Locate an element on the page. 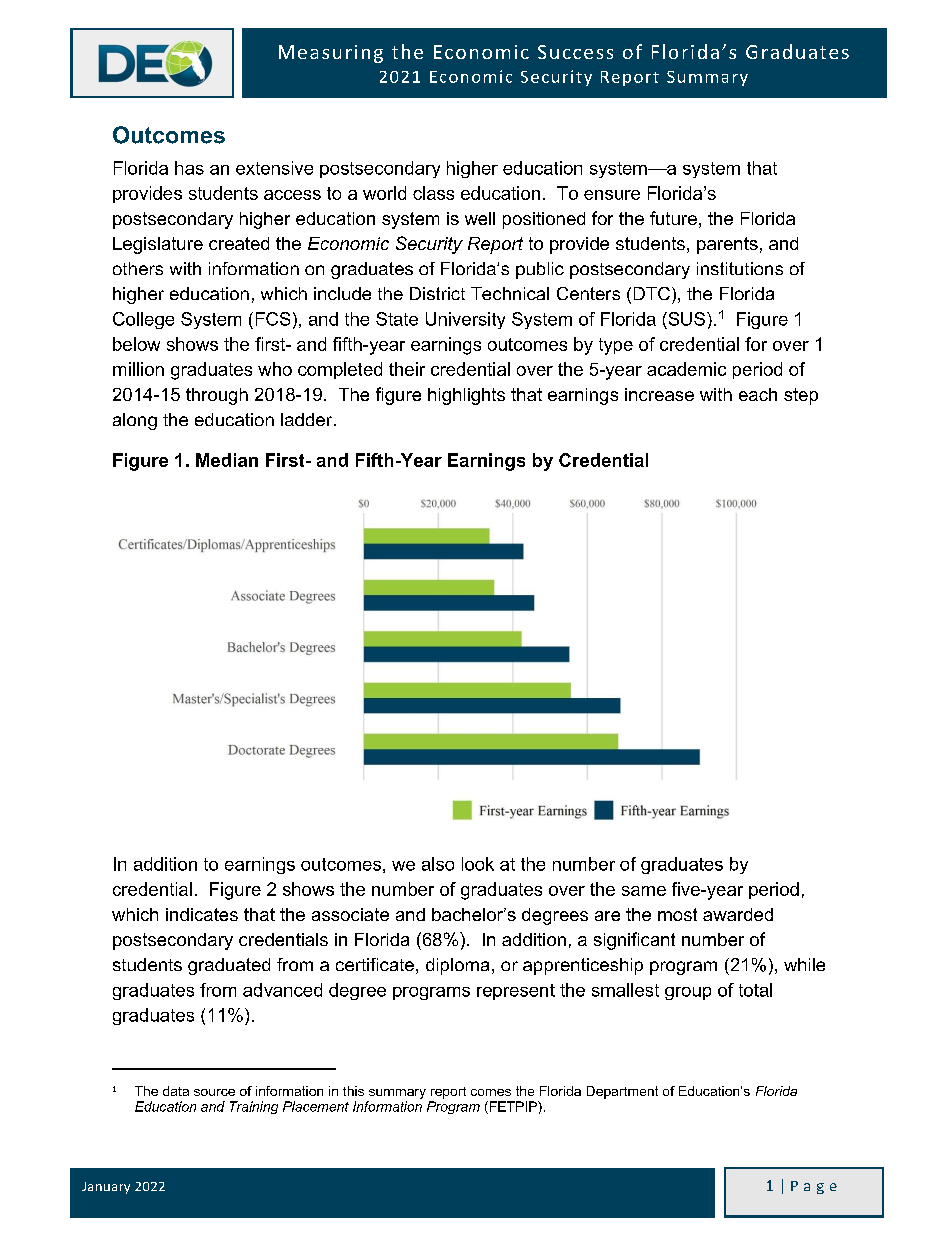  data is located at coordinates (176, 1091).
